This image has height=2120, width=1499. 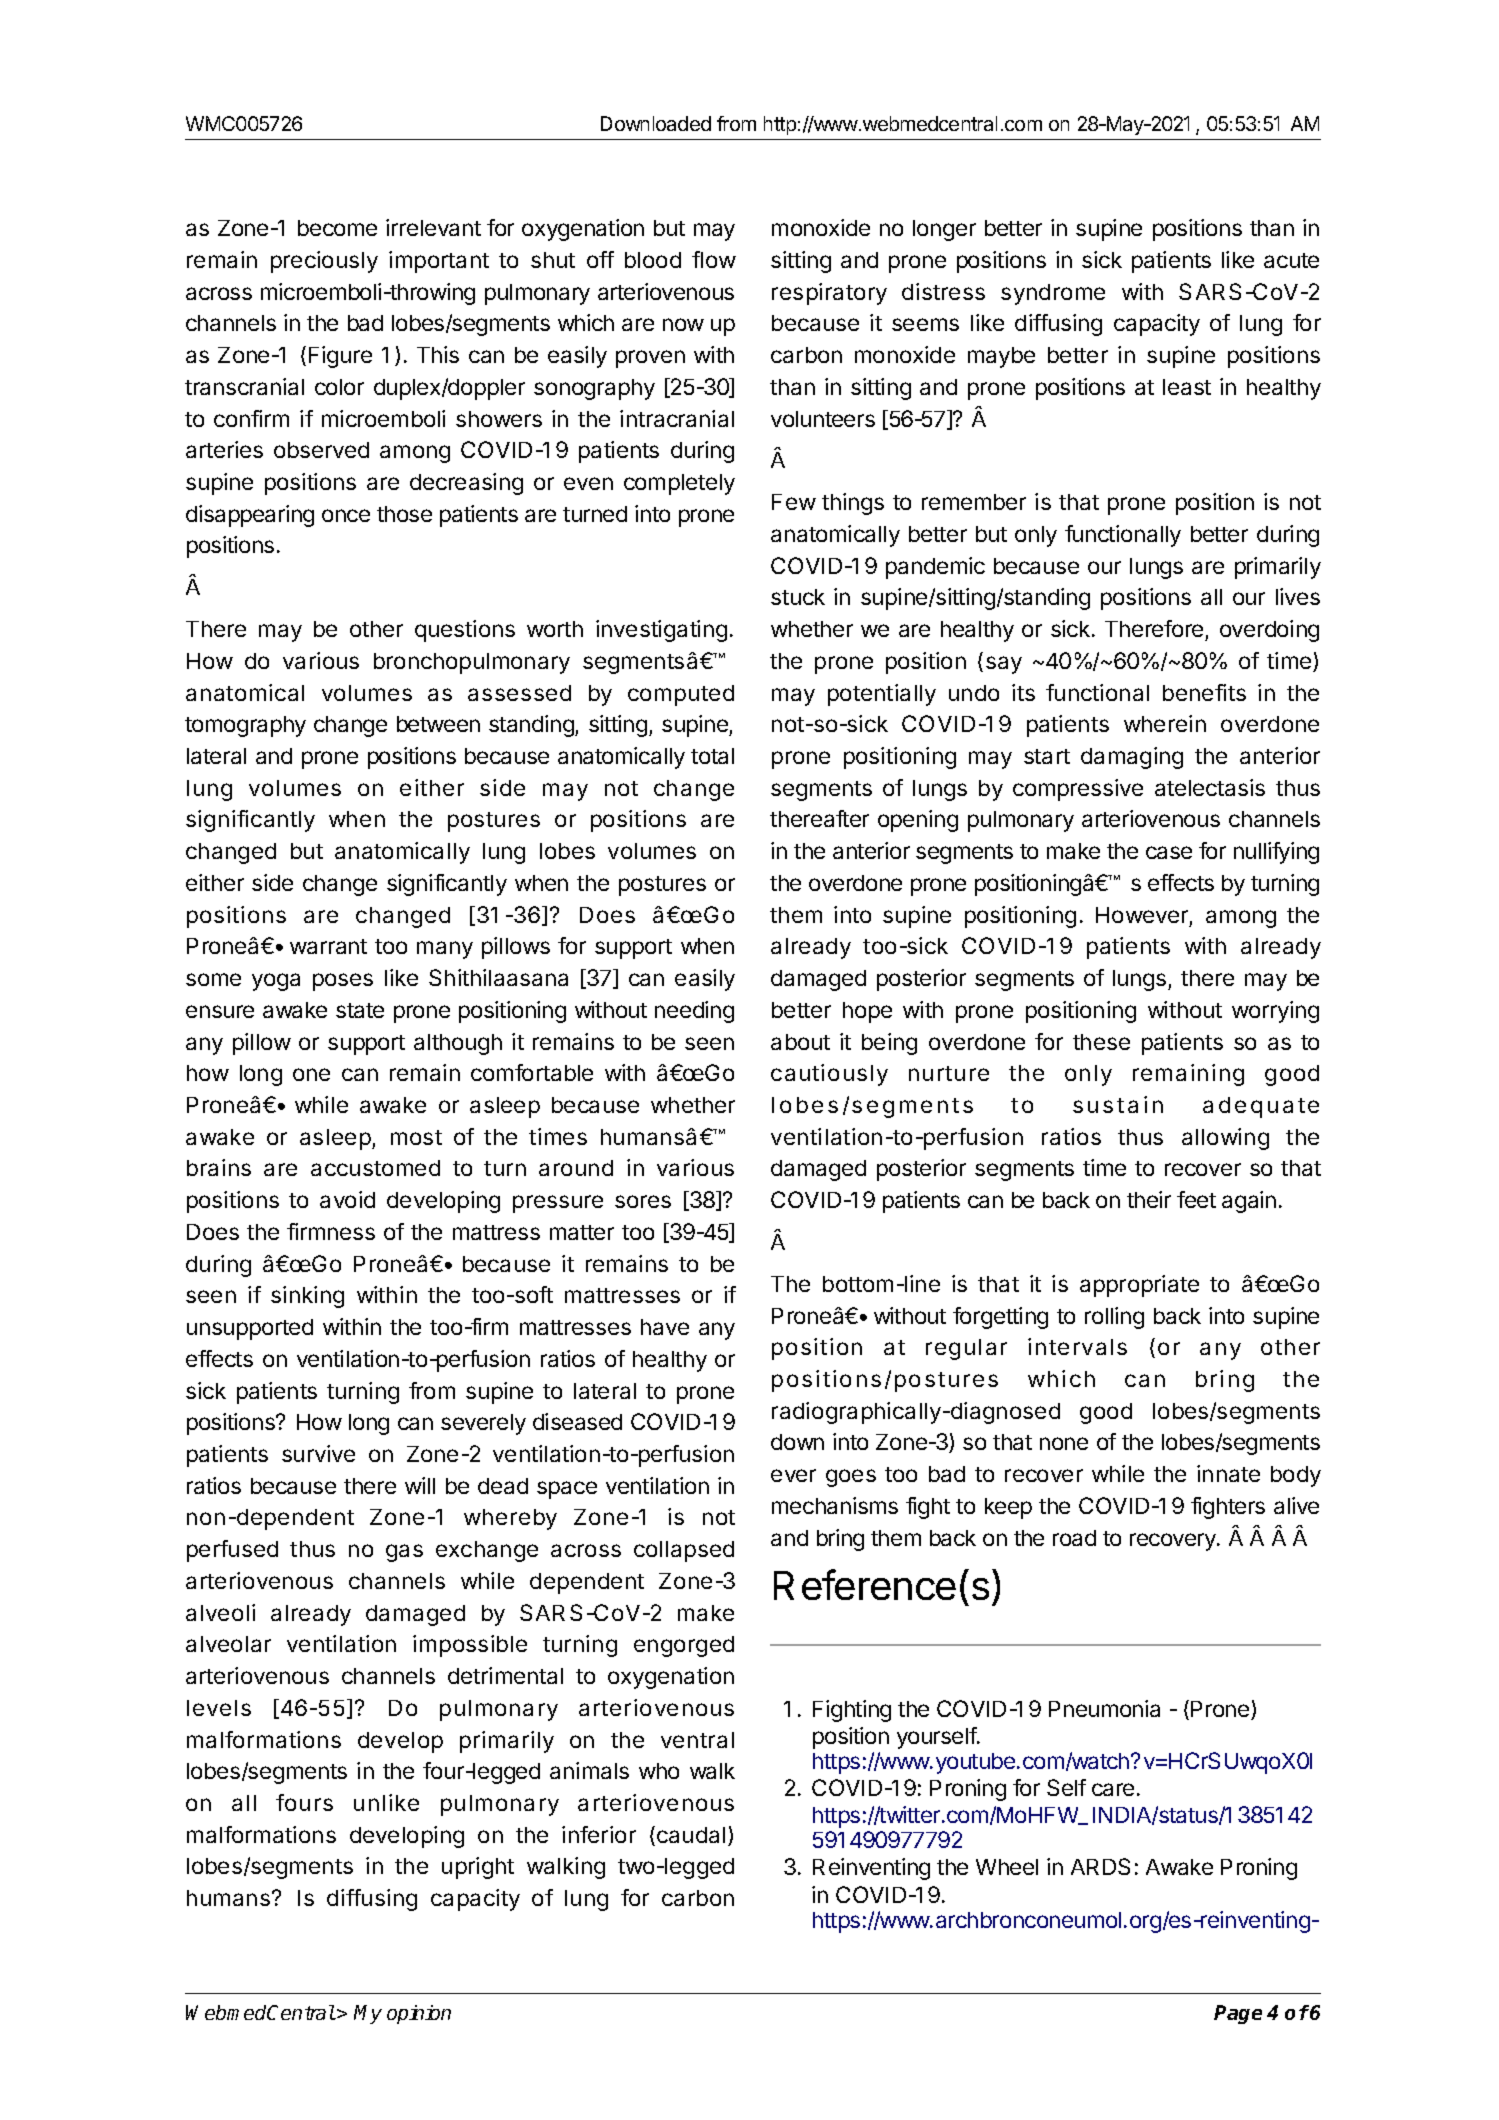 I want to click on Page, so click(x=1238, y=2014).
